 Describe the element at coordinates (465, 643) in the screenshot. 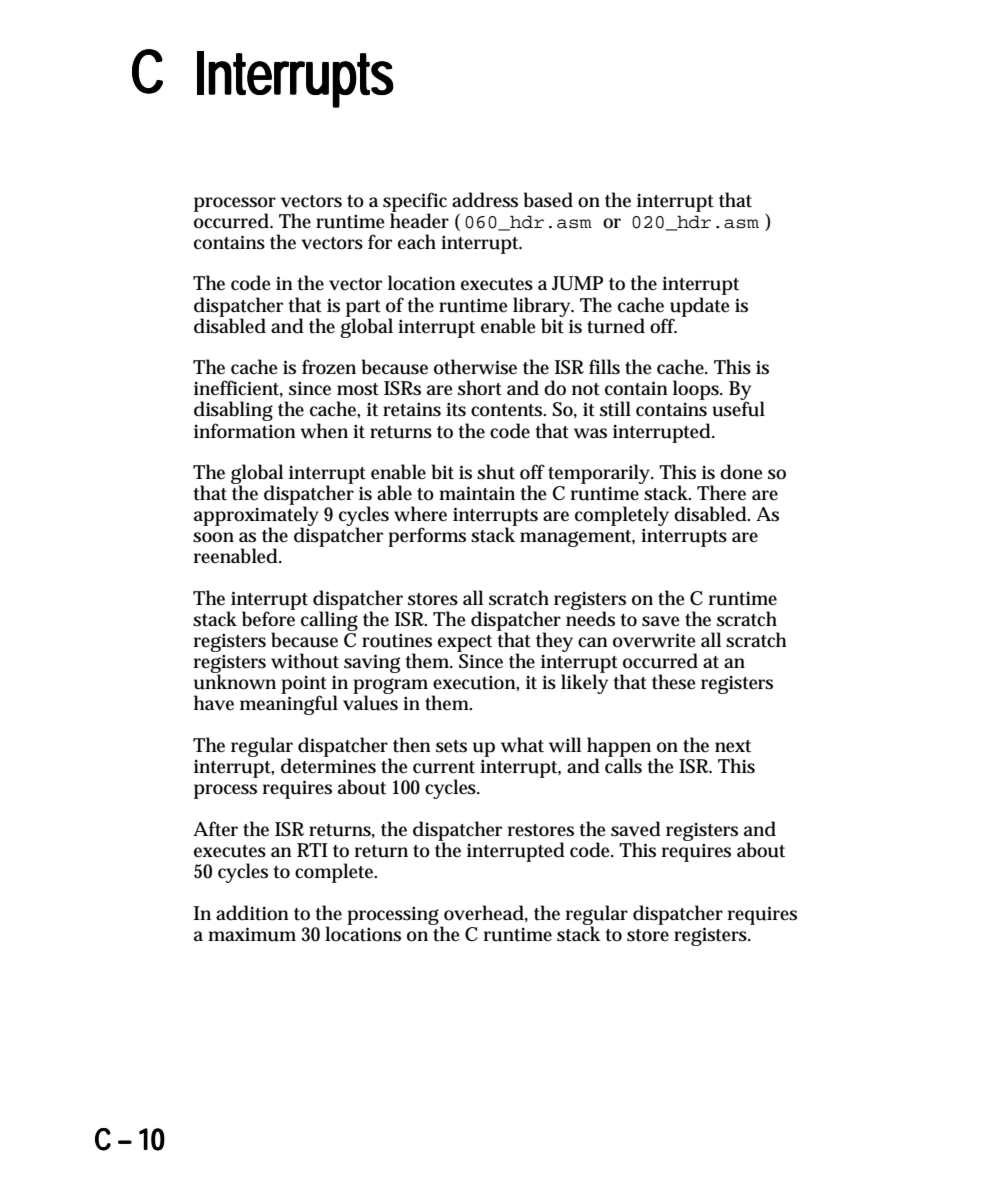

I see `expect` at that location.
